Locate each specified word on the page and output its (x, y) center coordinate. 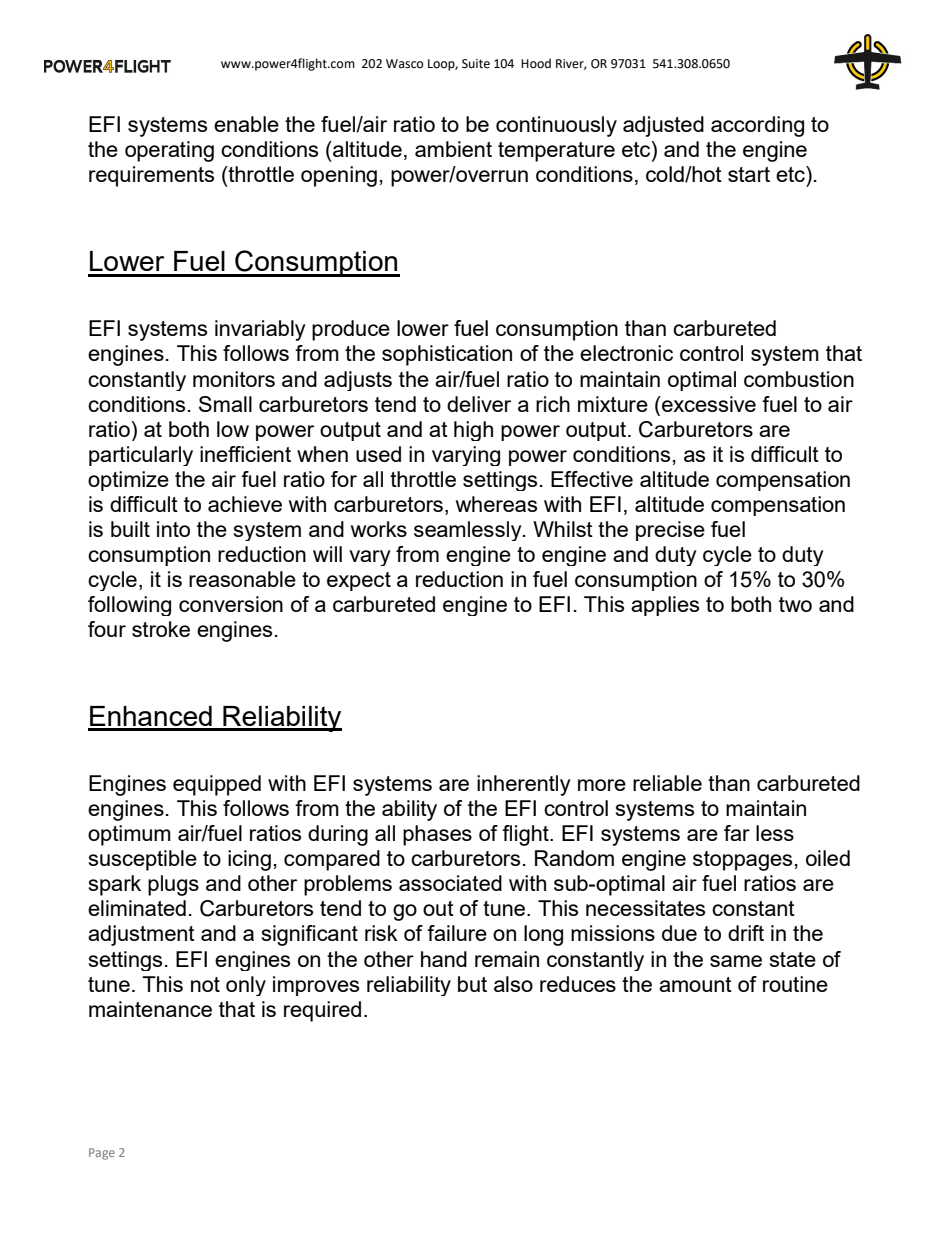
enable (246, 124)
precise (670, 531)
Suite (476, 64)
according (757, 126)
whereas (496, 504)
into (173, 529)
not (205, 984)
